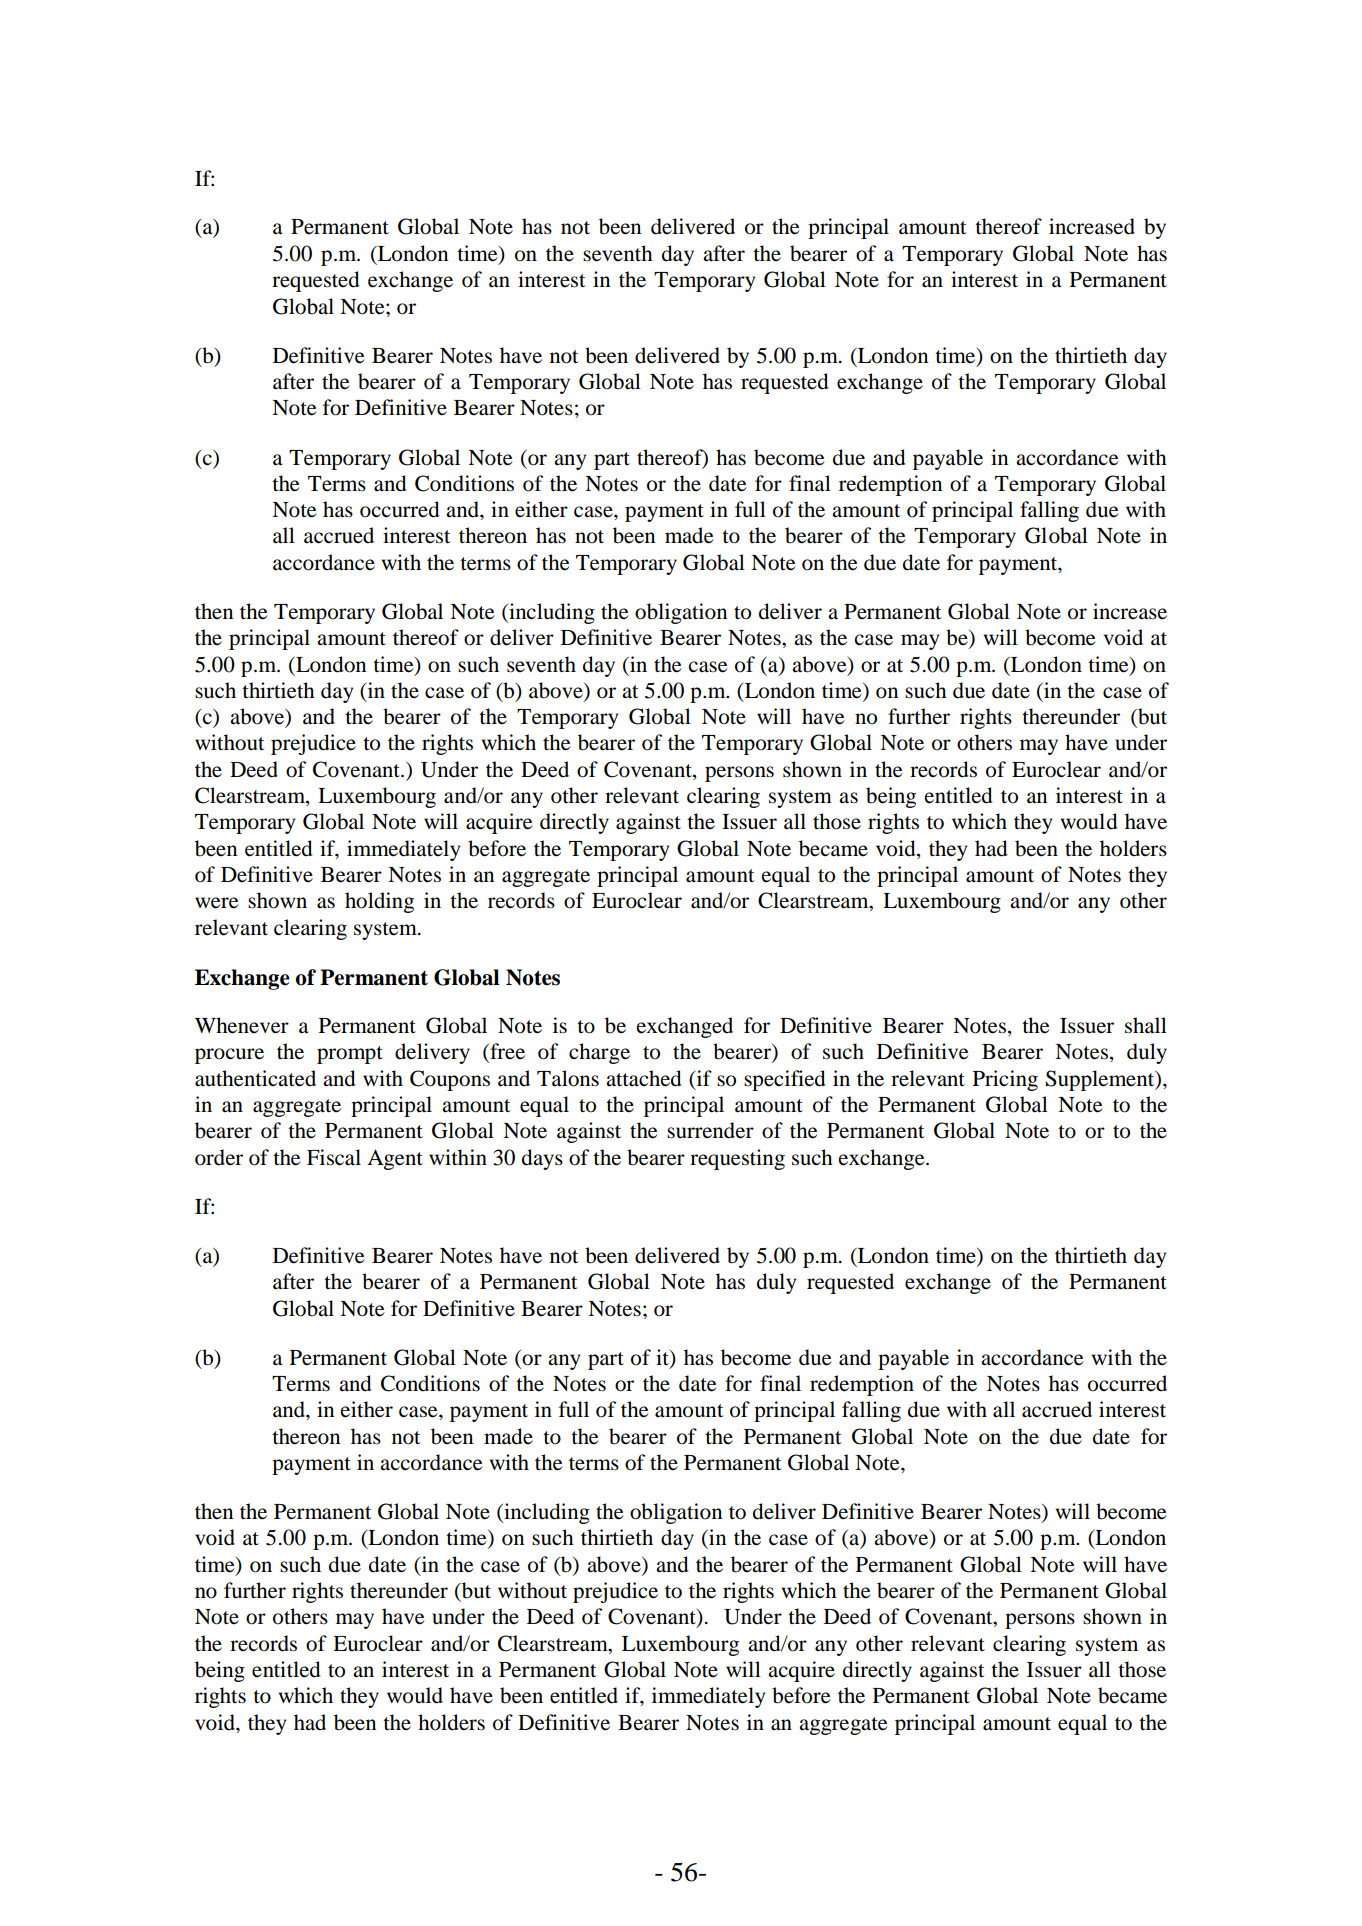  Describe the element at coordinates (785, 1080) in the screenshot. I see `specified` at that location.
